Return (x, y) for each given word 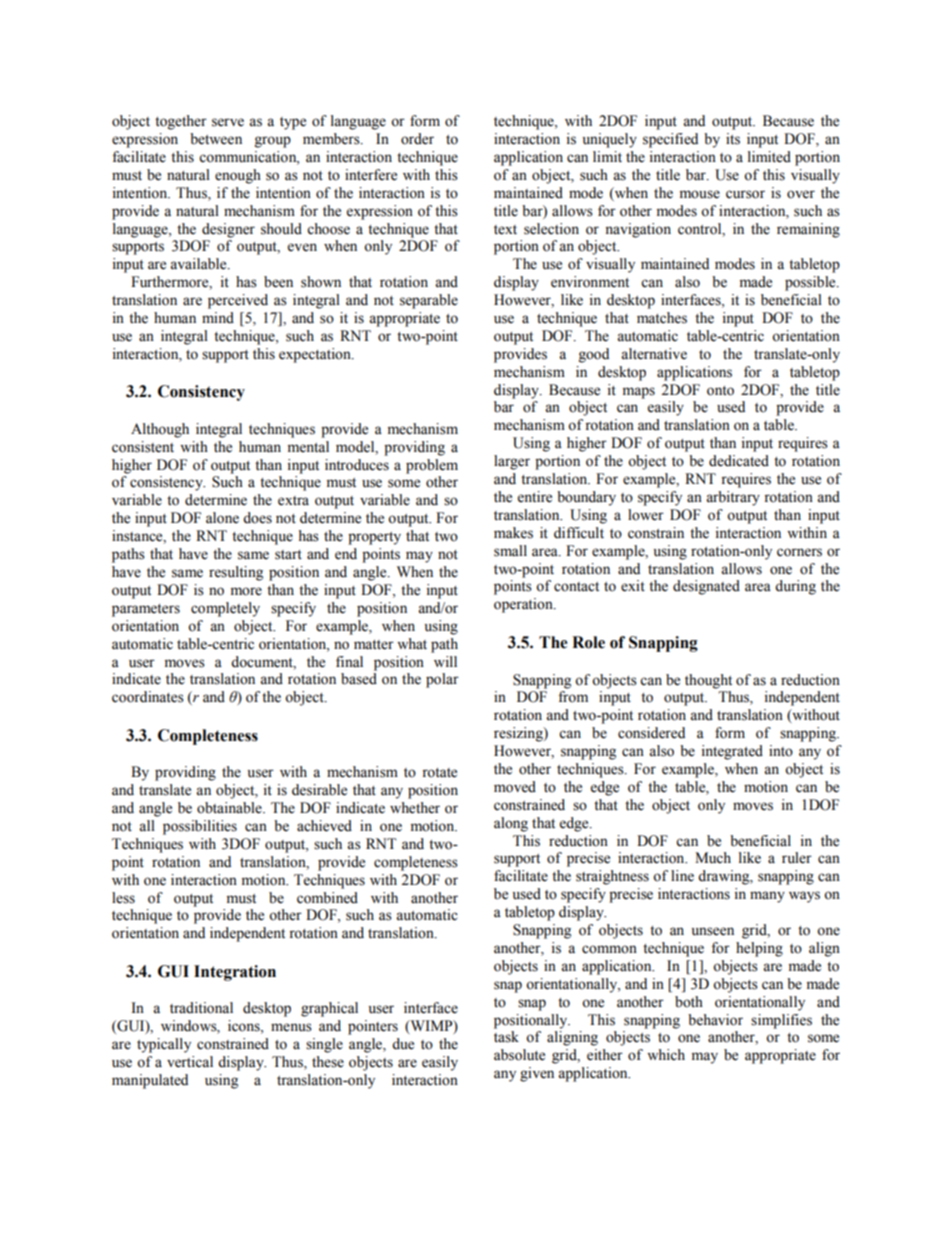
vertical (190, 1062)
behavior (715, 1020)
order (417, 139)
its (733, 139)
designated (706, 587)
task (506, 1037)
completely (225, 609)
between (216, 139)
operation (524, 605)
